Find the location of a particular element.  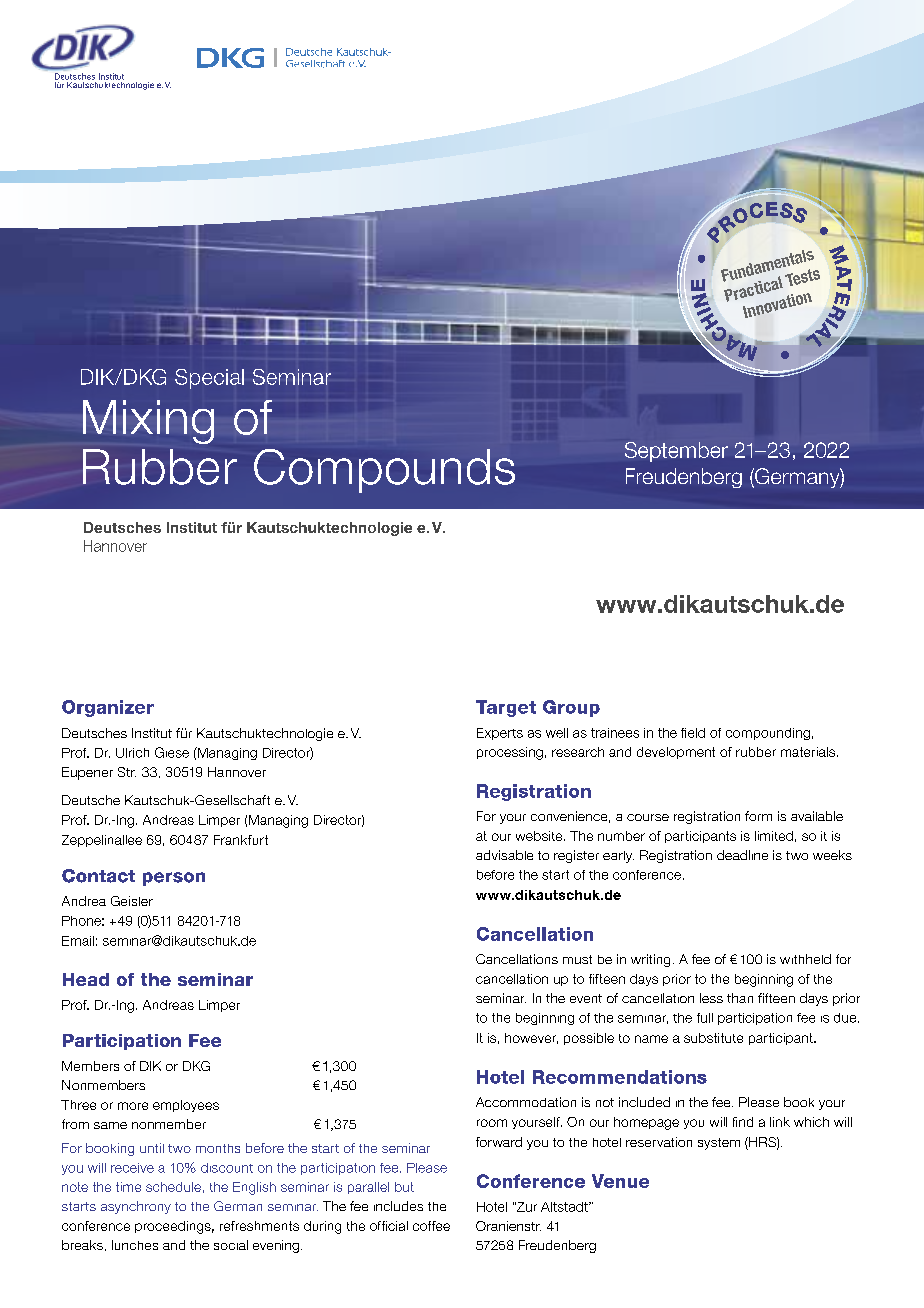

Experts is located at coordinates (500, 734).
